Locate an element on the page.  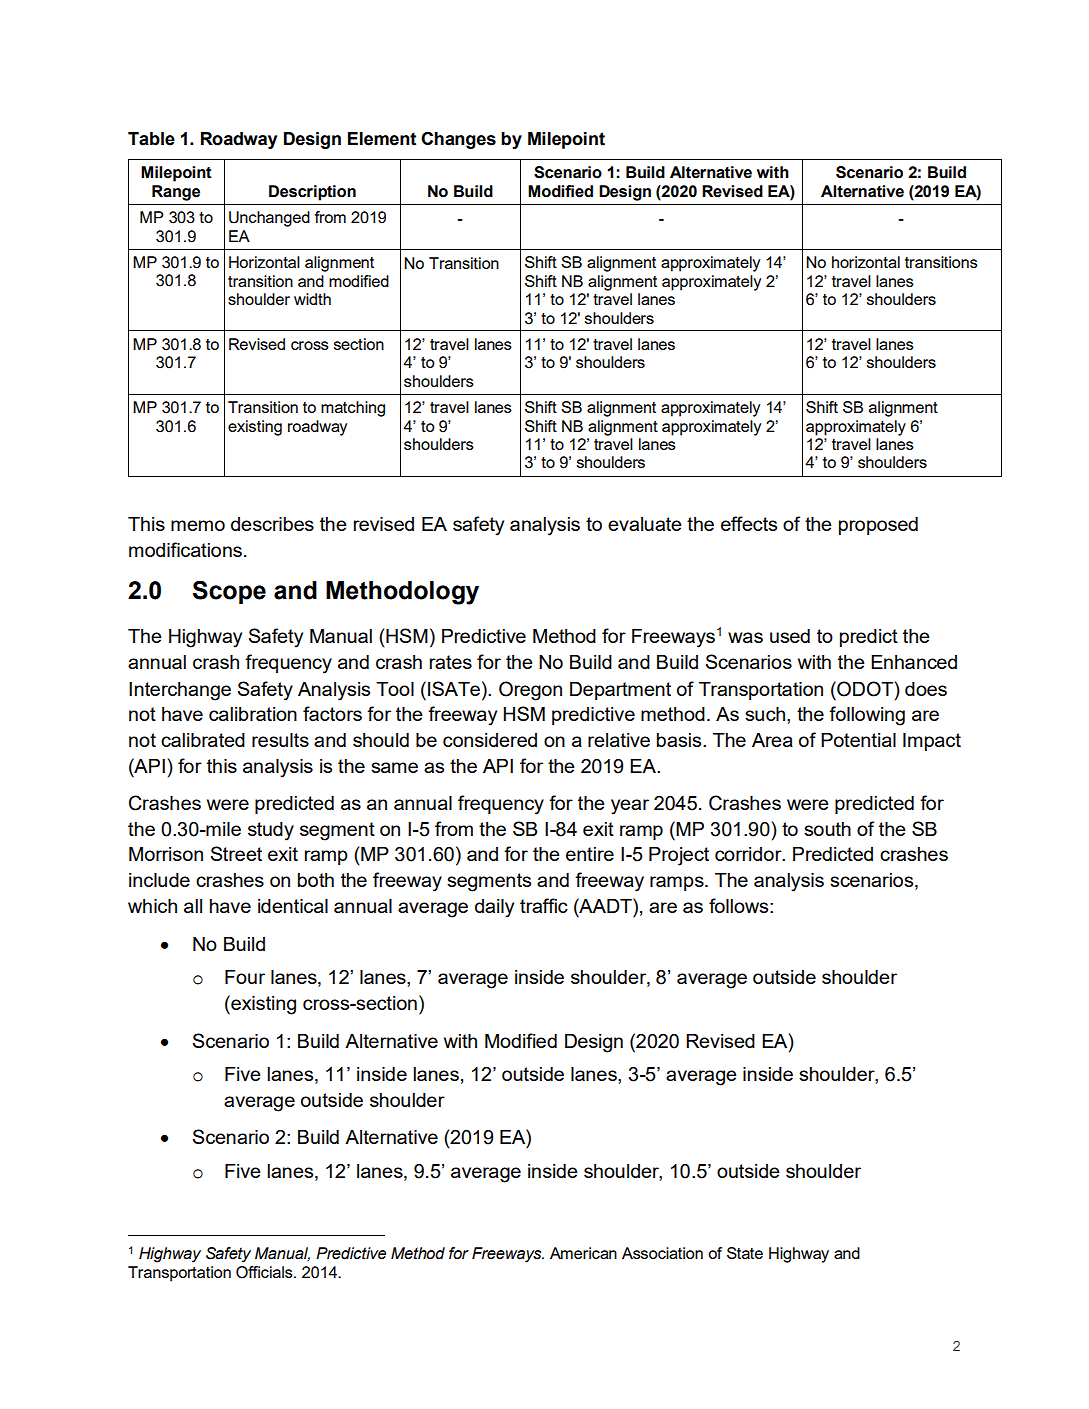
Officials is located at coordinates (265, 1272).
